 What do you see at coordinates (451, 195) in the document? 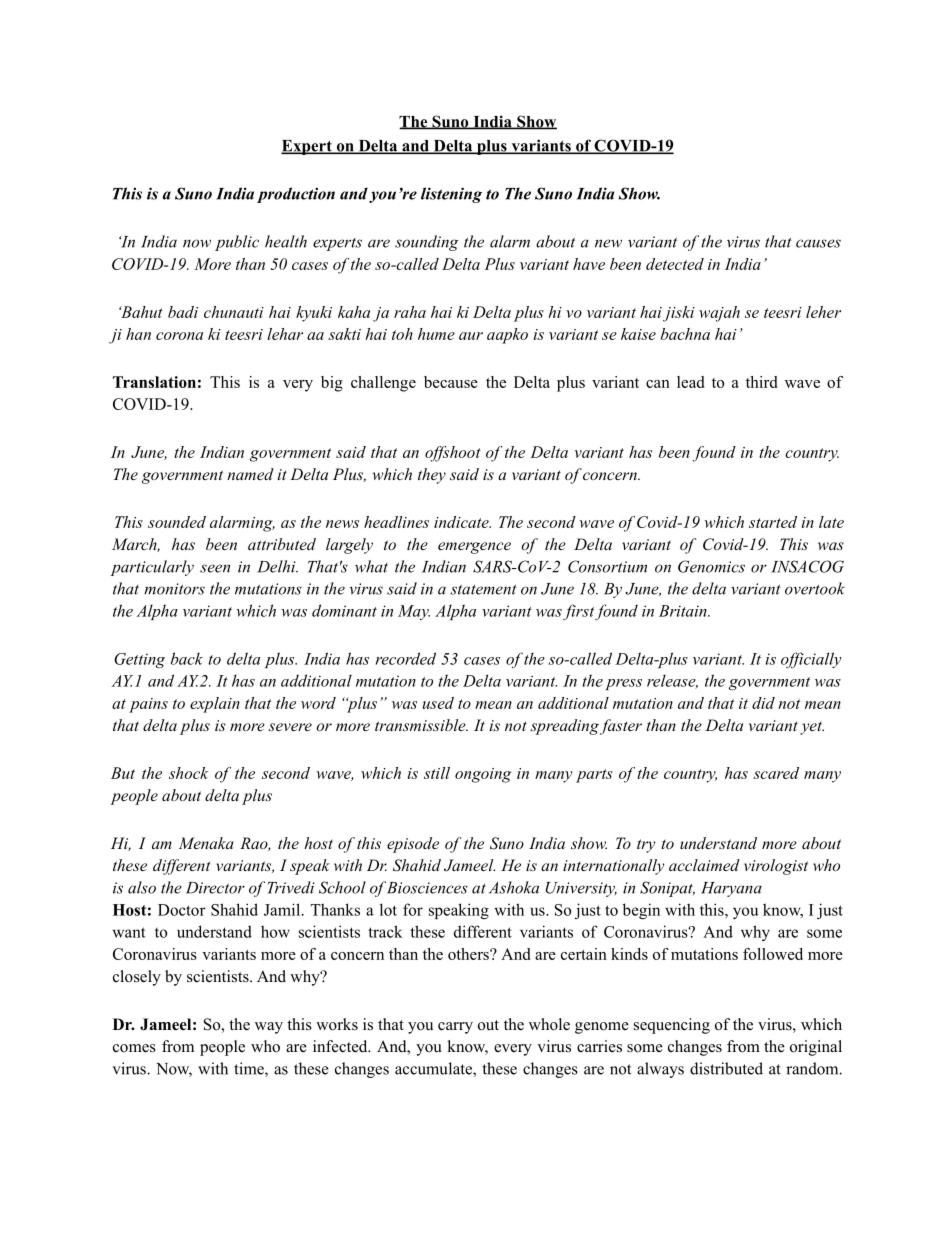
I see `listening` at bounding box center [451, 195].
